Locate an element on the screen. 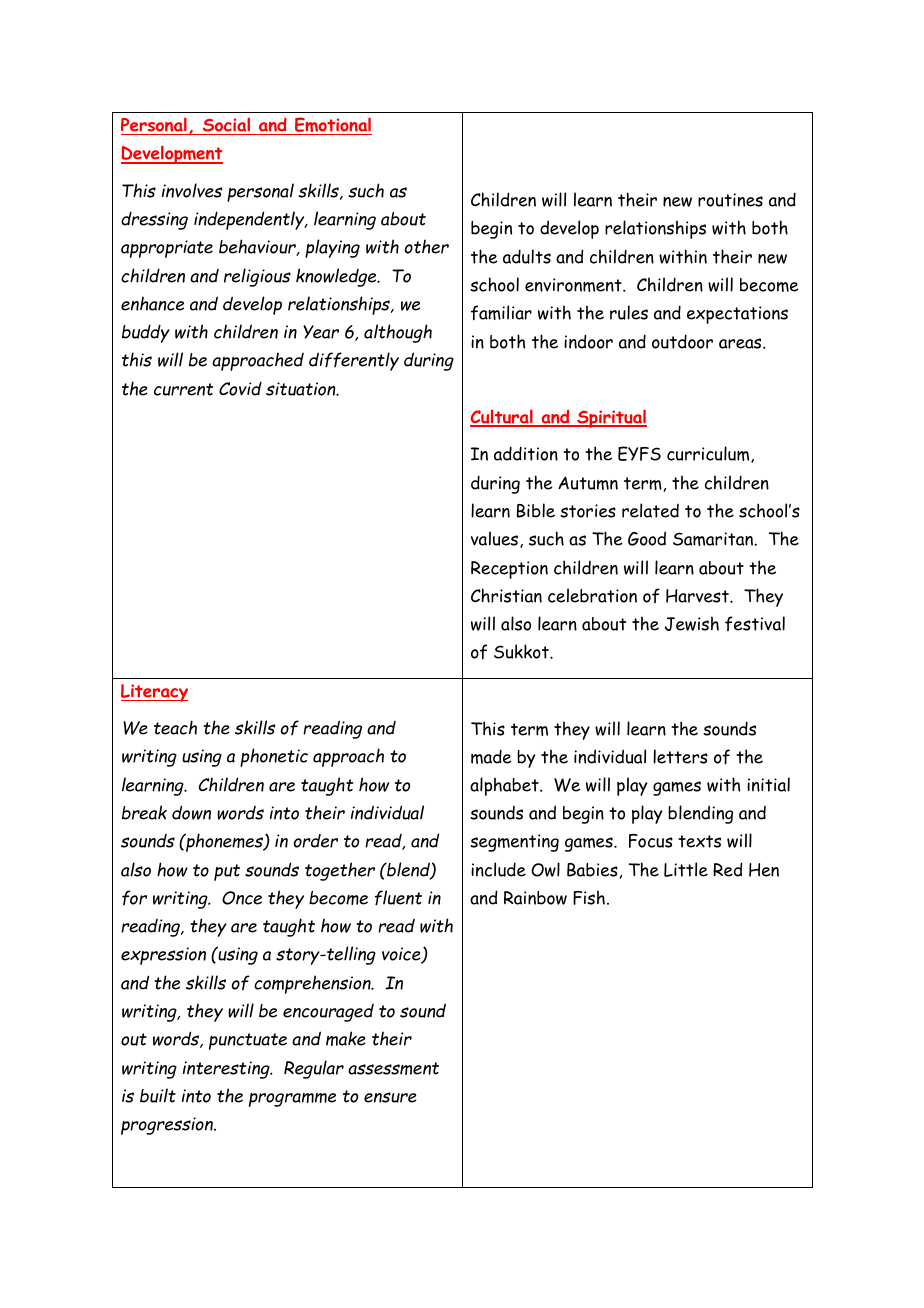 This screenshot has width=924, height=1308. ensure is located at coordinates (390, 1097).
